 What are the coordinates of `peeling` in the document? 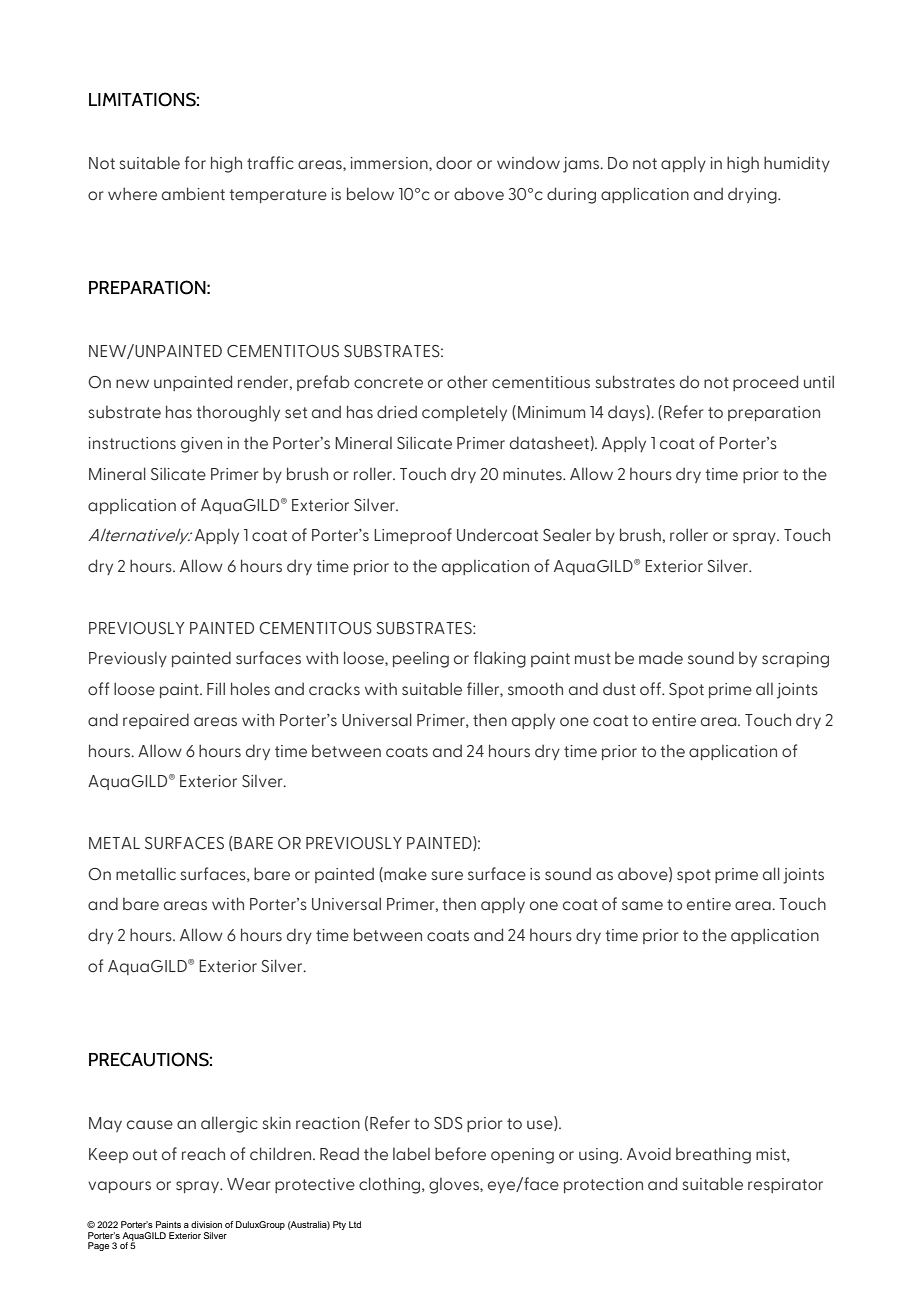 It's located at (421, 660).
